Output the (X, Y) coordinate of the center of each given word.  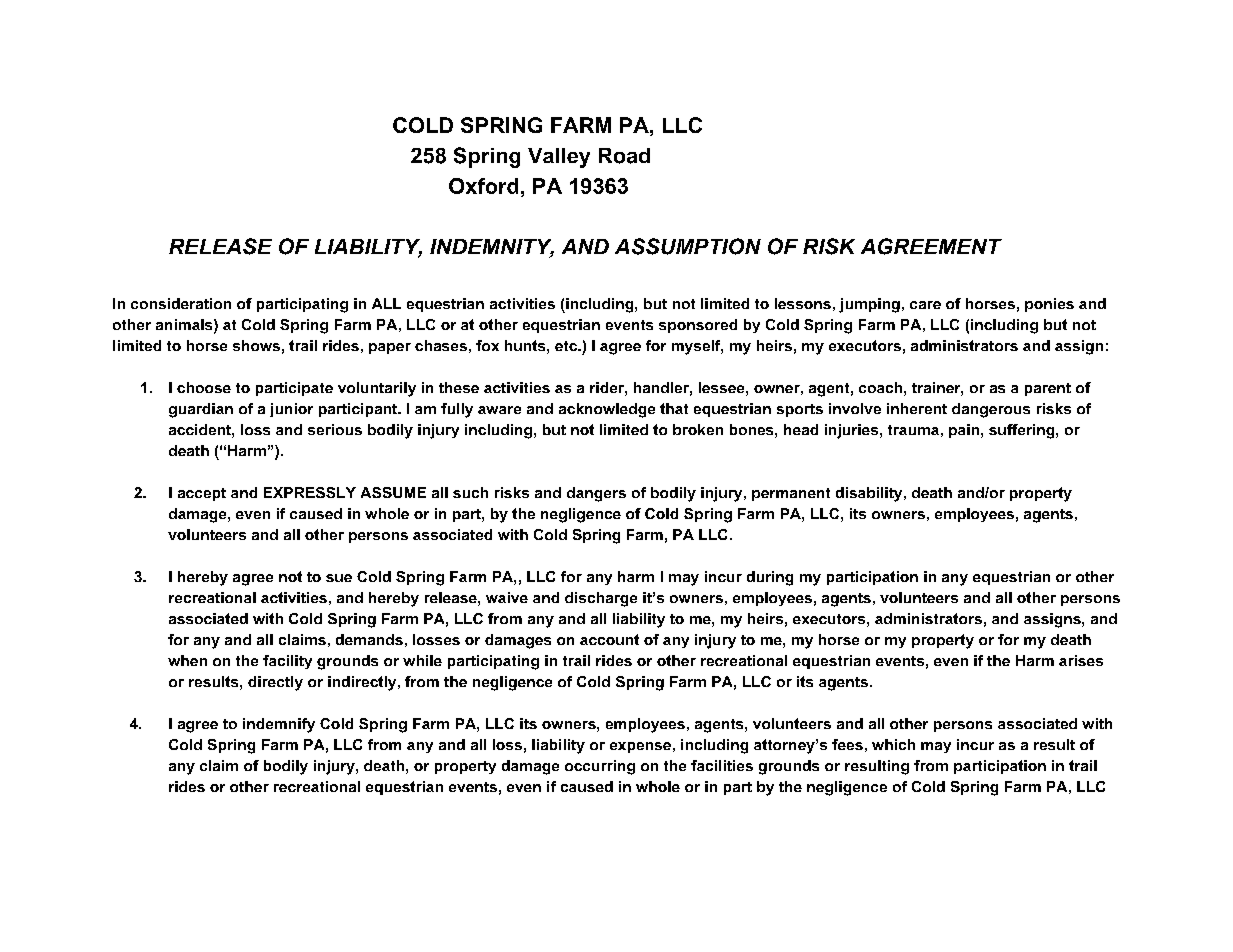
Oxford (483, 186)
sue (339, 578)
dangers (596, 494)
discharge (601, 599)
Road (624, 156)
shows (256, 345)
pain (964, 431)
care (925, 305)
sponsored (698, 326)
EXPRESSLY (310, 492)
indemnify (279, 725)
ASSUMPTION (688, 246)
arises (1081, 660)
